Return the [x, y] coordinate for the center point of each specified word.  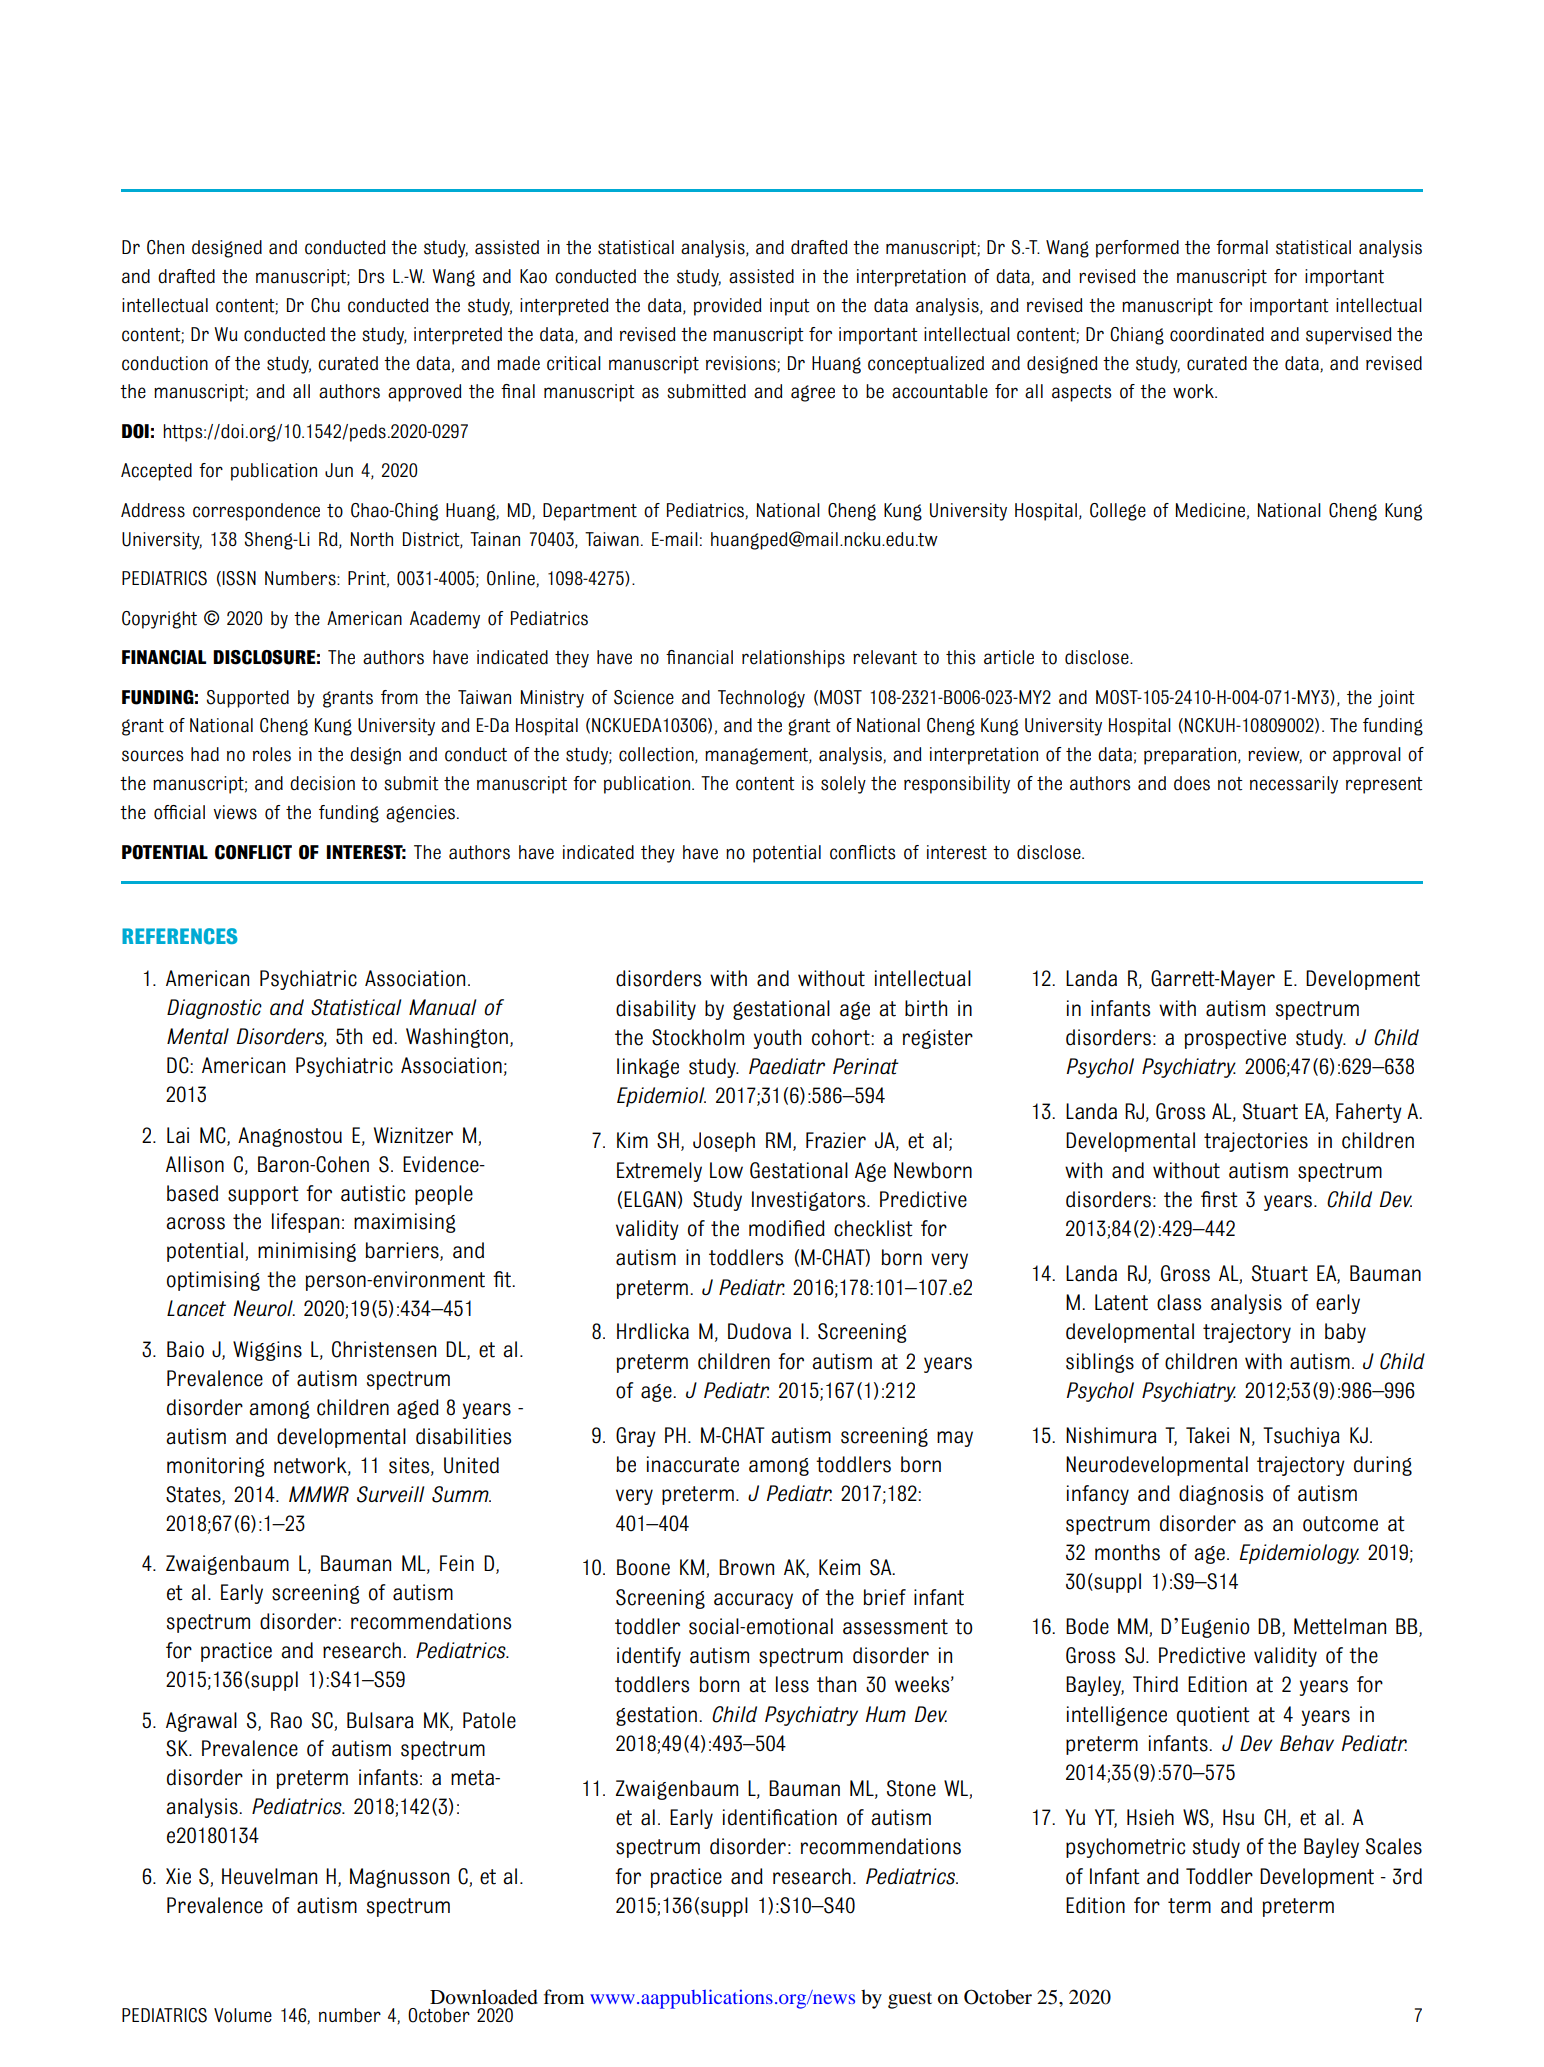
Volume [243, 2015]
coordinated [1217, 334]
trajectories [1256, 1142]
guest [910, 2000]
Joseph [724, 1142]
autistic [373, 1193]
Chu [325, 305]
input [790, 307]
